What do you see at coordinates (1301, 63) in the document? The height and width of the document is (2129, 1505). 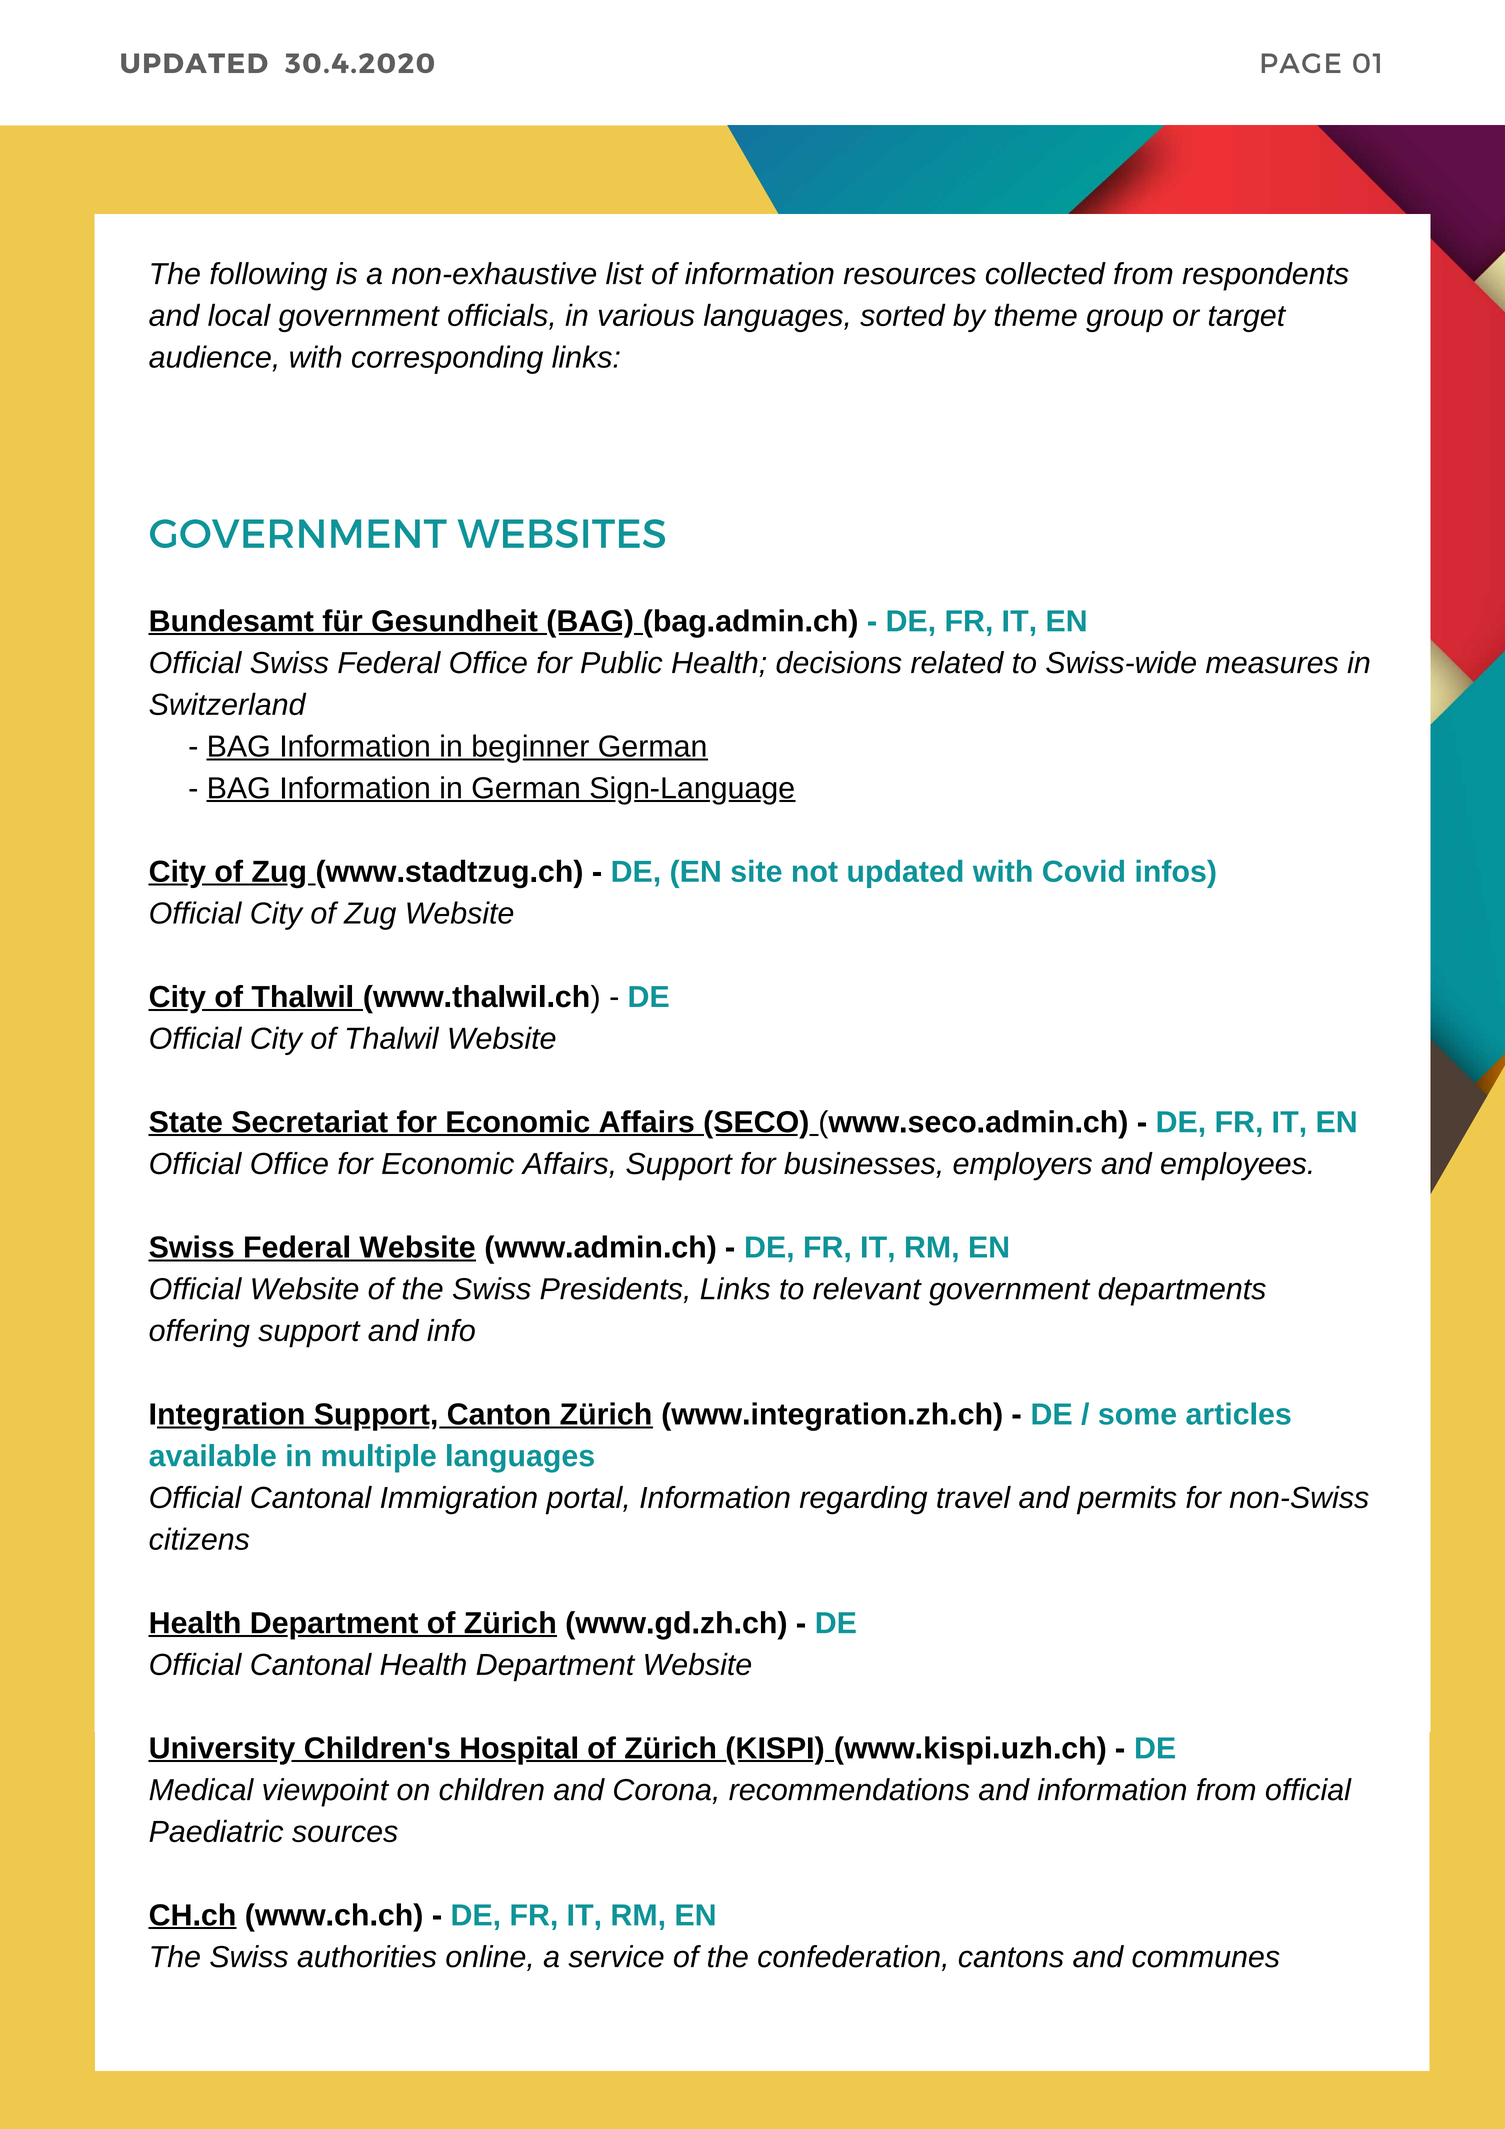 I see `PAGE` at bounding box center [1301, 63].
